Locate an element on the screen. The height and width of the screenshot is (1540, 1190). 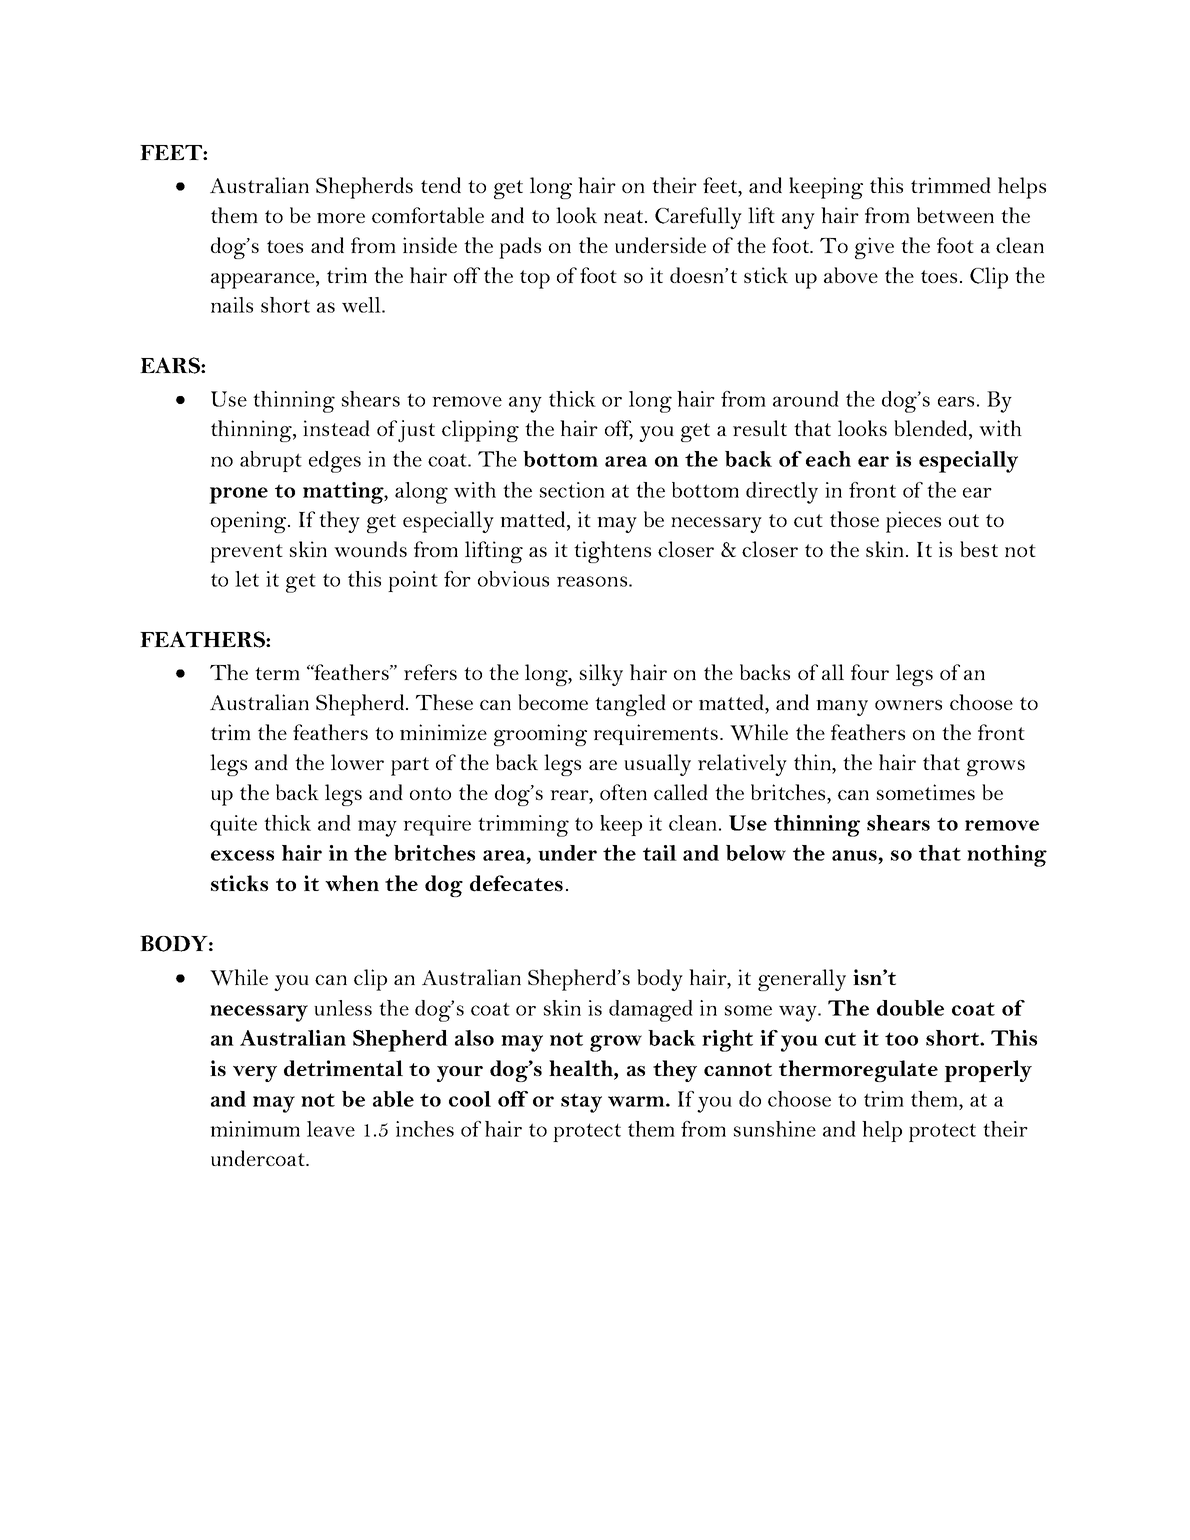
between is located at coordinates (955, 215).
